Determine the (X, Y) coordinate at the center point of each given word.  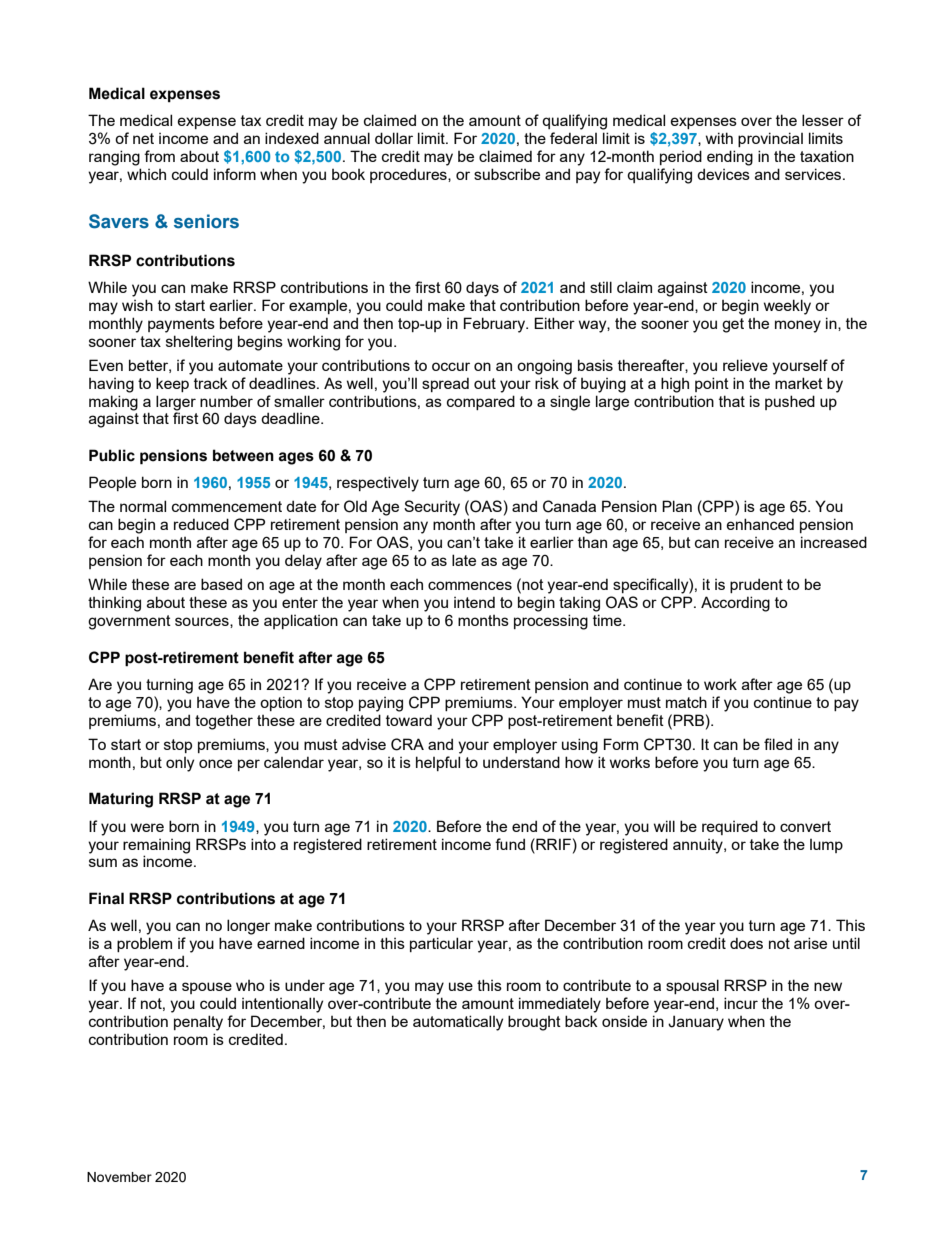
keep (172, 384)
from (159, 156)
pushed (790, 402)
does (746, 943)
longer (248, 927)
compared (481, 402)
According (735, 604)
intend (474, 602)
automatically (458, 1023)
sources (203, 622)
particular (441, 944)
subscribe (507, 174)
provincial (770, 139)
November (119, 1177)
